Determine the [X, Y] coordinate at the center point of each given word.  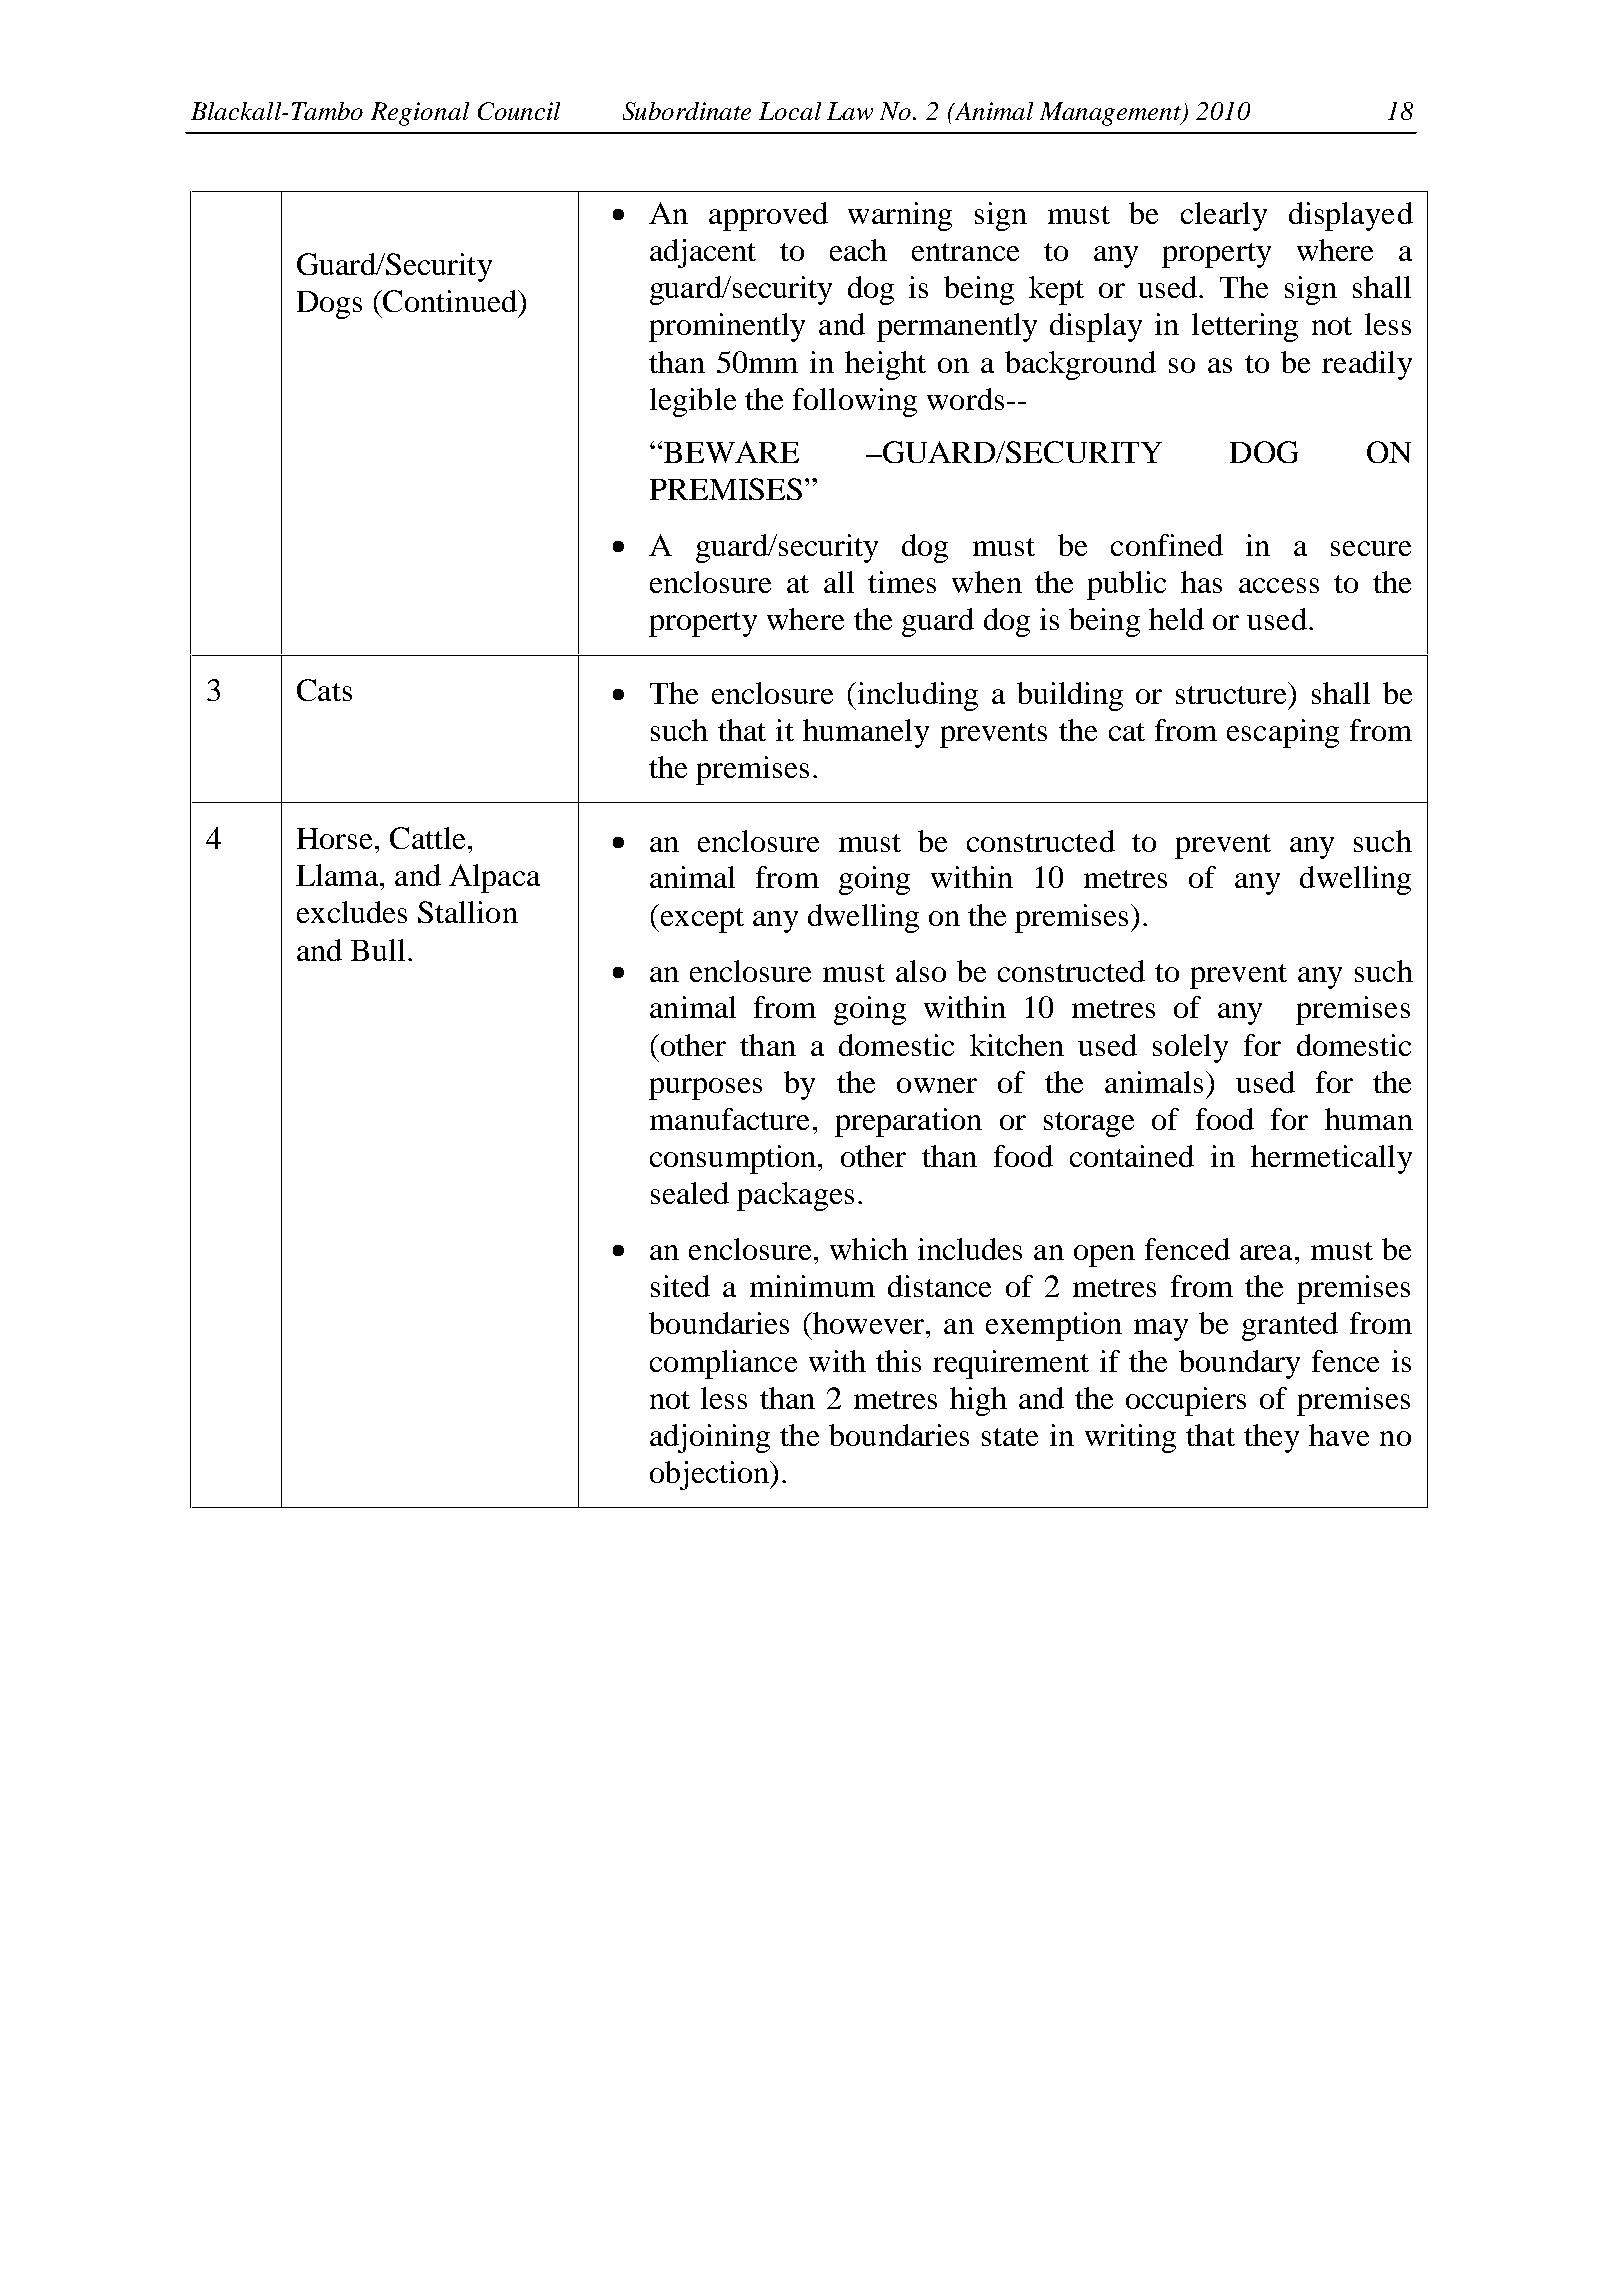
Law [850, 111]
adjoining [710, 1438]
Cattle [427, 838]
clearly [1224, 216]
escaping [1283, 733]
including [916, 696]
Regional [420, 114]
